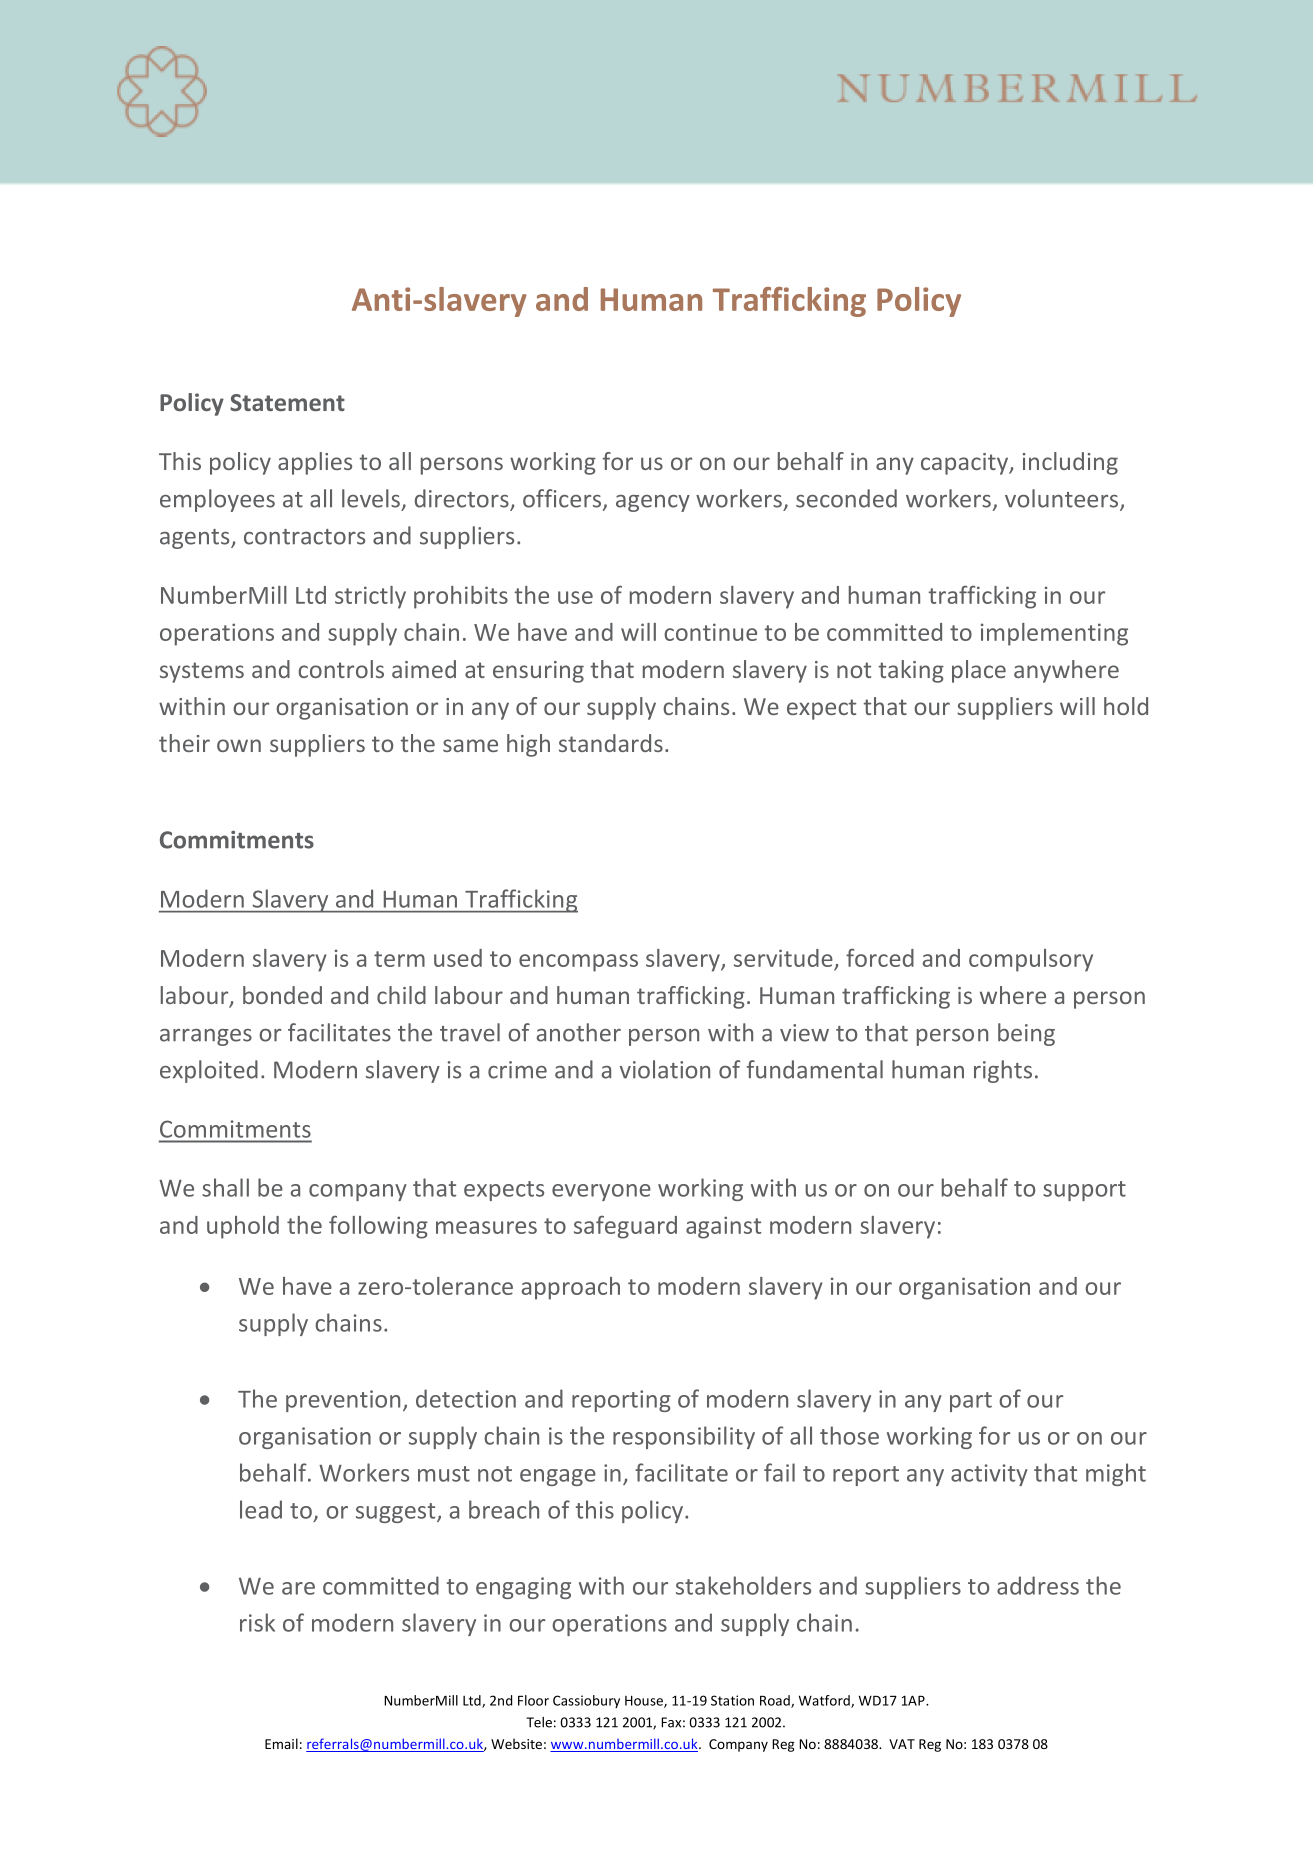 This screenshot has width=1313, height=1856. I want to click on including, so click(1070, 463).
